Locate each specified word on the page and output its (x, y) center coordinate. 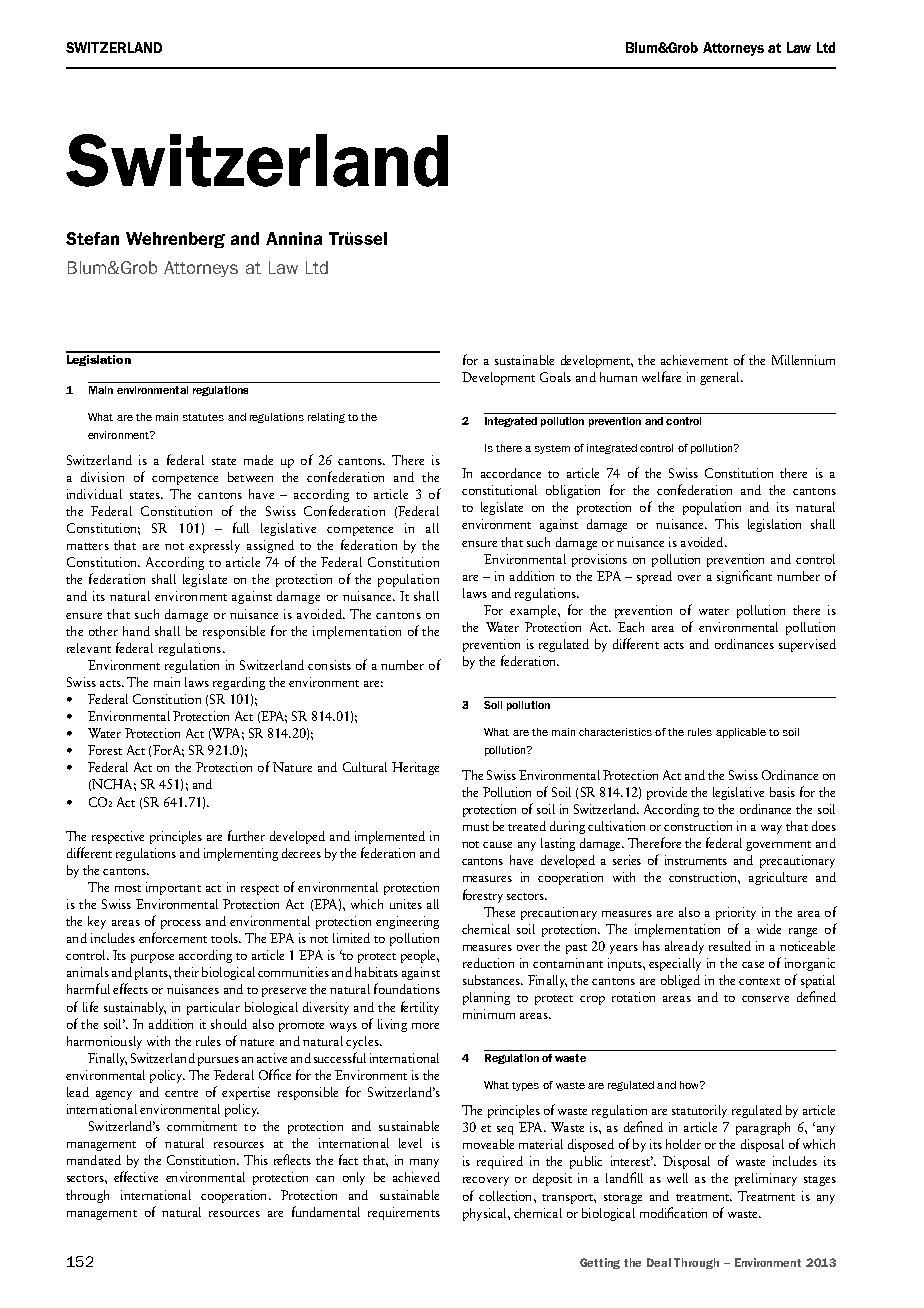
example (534, 611)
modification (673, 1212)
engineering (407, 922)
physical (486, 1214)
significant (744, 577)
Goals (555, 377)
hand (136, 631)
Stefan (92, 238)
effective (136, 1176)
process (181, 924)
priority (736, 913)
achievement (694, 360)
